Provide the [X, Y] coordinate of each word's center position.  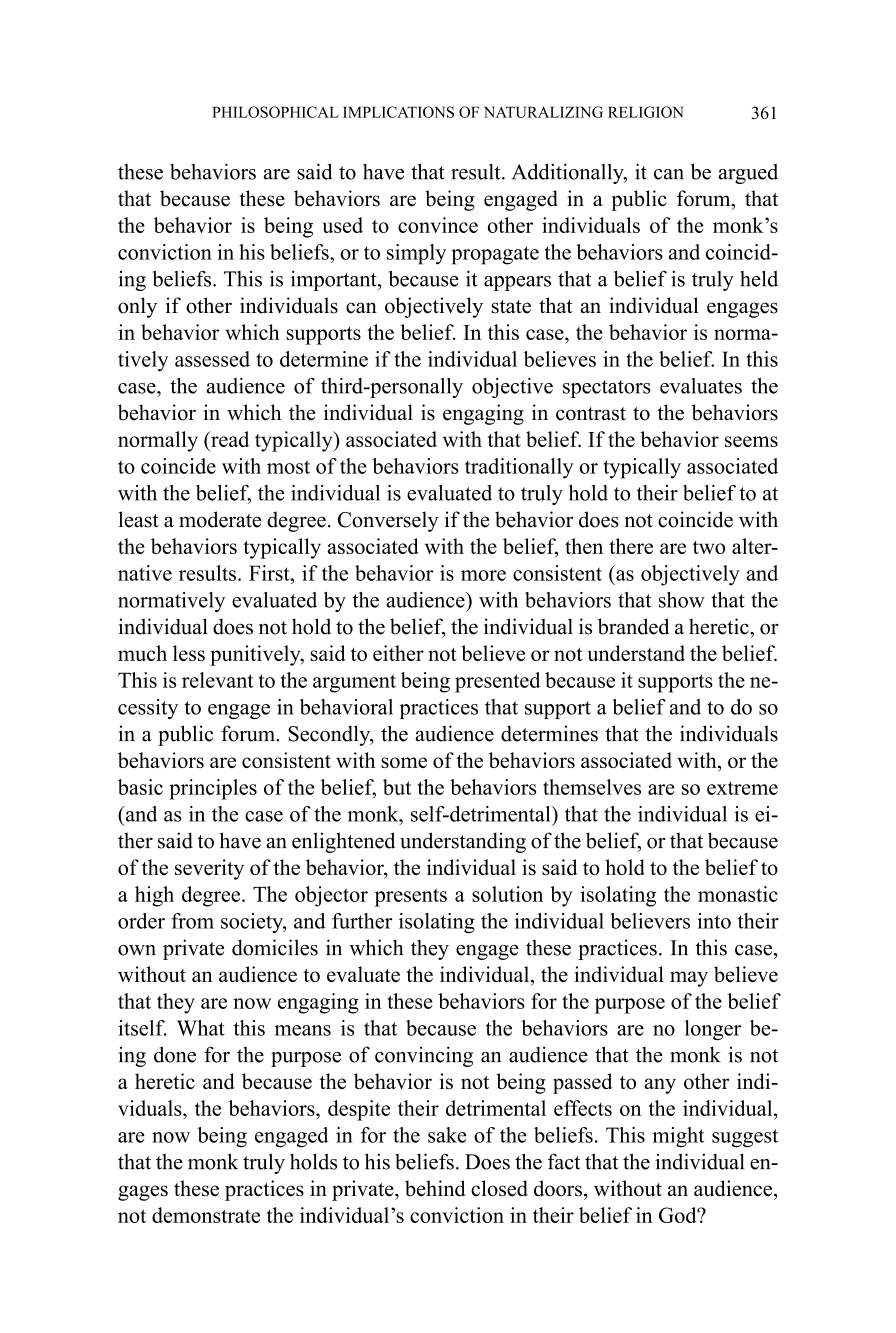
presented [497, 682]
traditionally [519, 468]
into [714, 921]
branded [633, 626]
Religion [645, 112]
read [229, 439]
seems [751, 441]
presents [411, 897]
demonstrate [206, 1215]
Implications [398, 112]
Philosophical [275, 112]
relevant [217, 680]
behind [435, 1188]
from [192, 921]
